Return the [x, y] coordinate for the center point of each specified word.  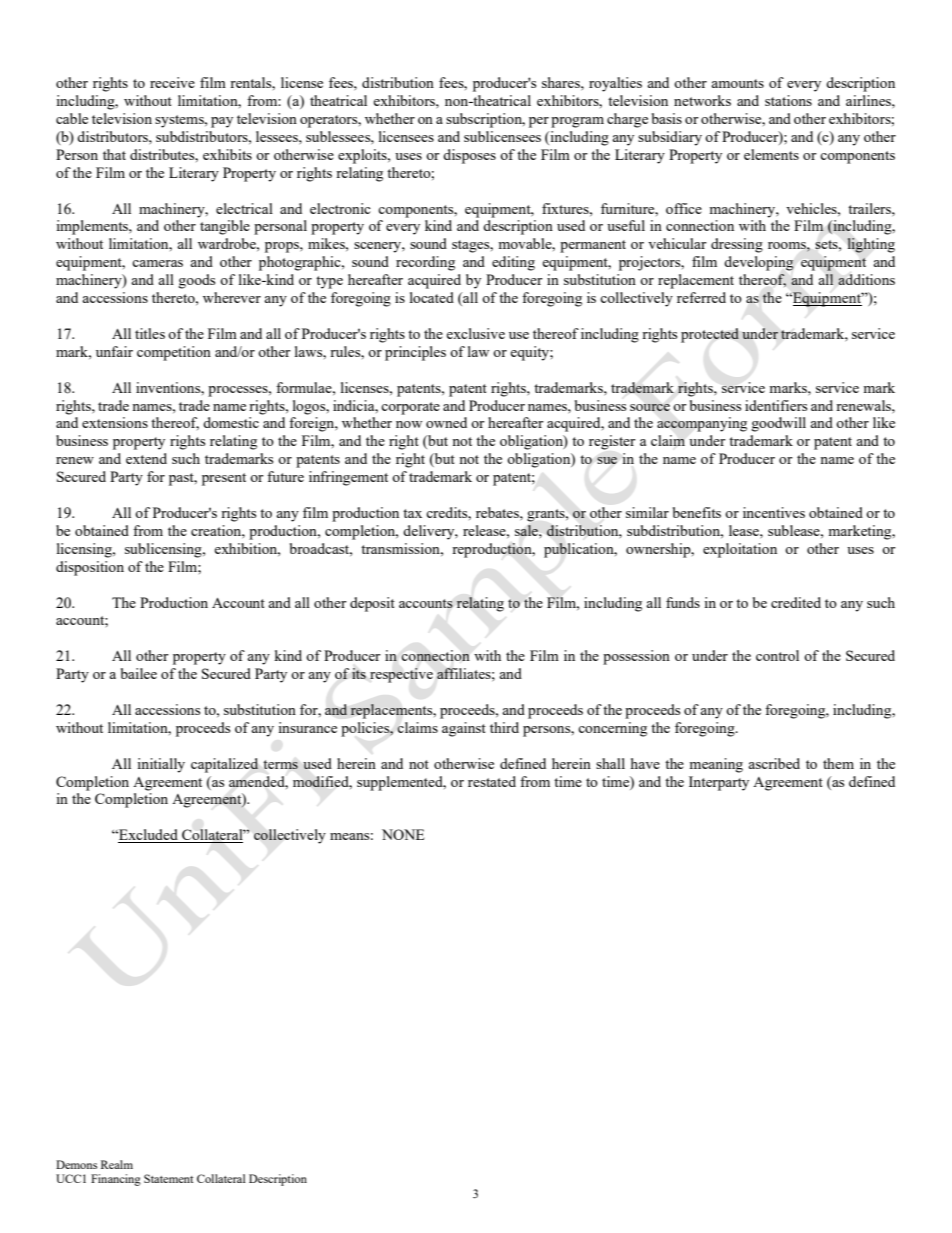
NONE [403, 834]
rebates [498, 512]
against [464, 729]
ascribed [774, 763]
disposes [469, 156]
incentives [774, 512]
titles [150, 333]
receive [172, 82]
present [224, 479]
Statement [168, 1178]
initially [161, 765]
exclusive [475, 333]
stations [788, 100]
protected [710, 335]
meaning [716, 765]
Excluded [148, 836]
